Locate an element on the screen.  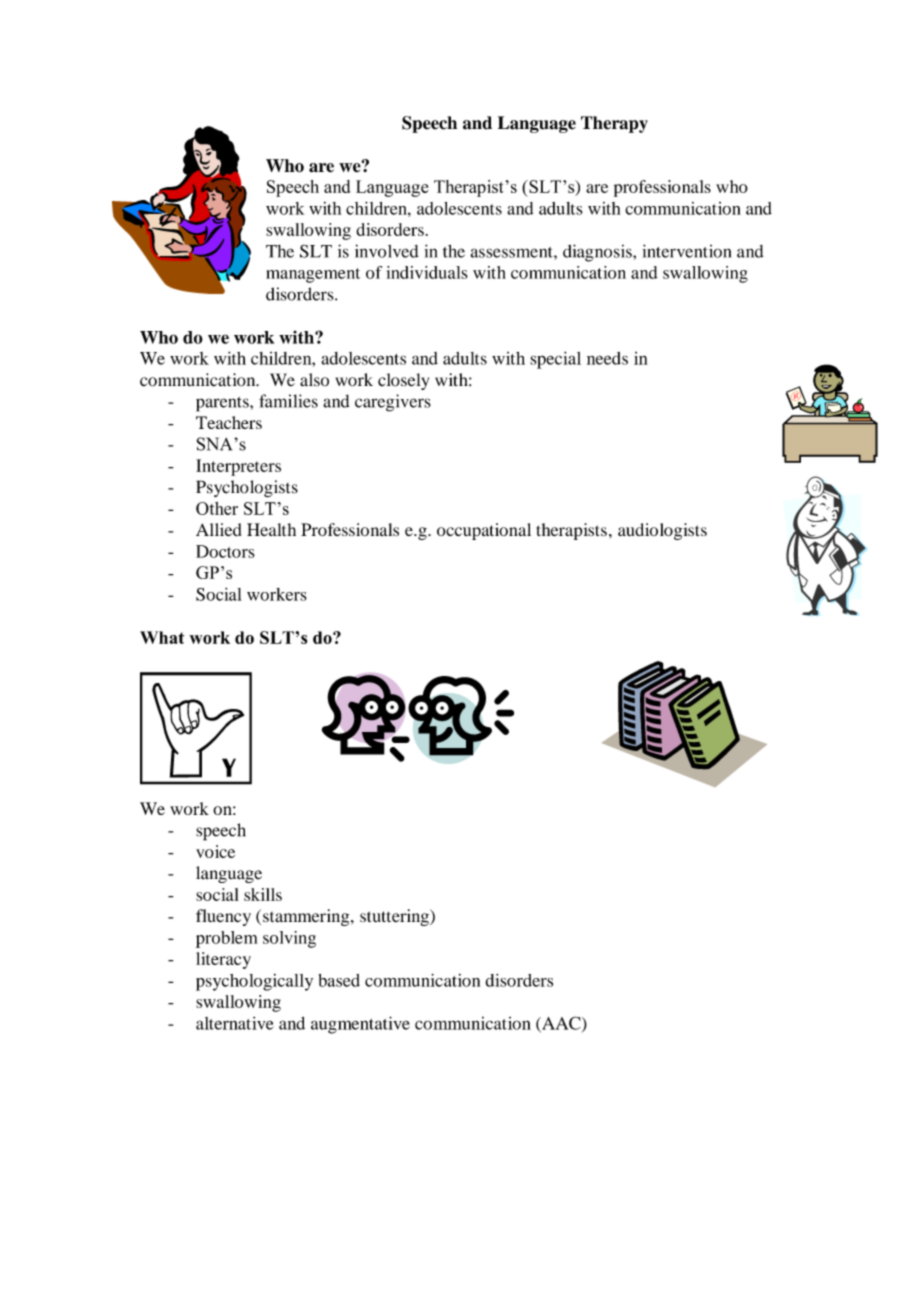
occupational is located at coordinates (484, 531).
